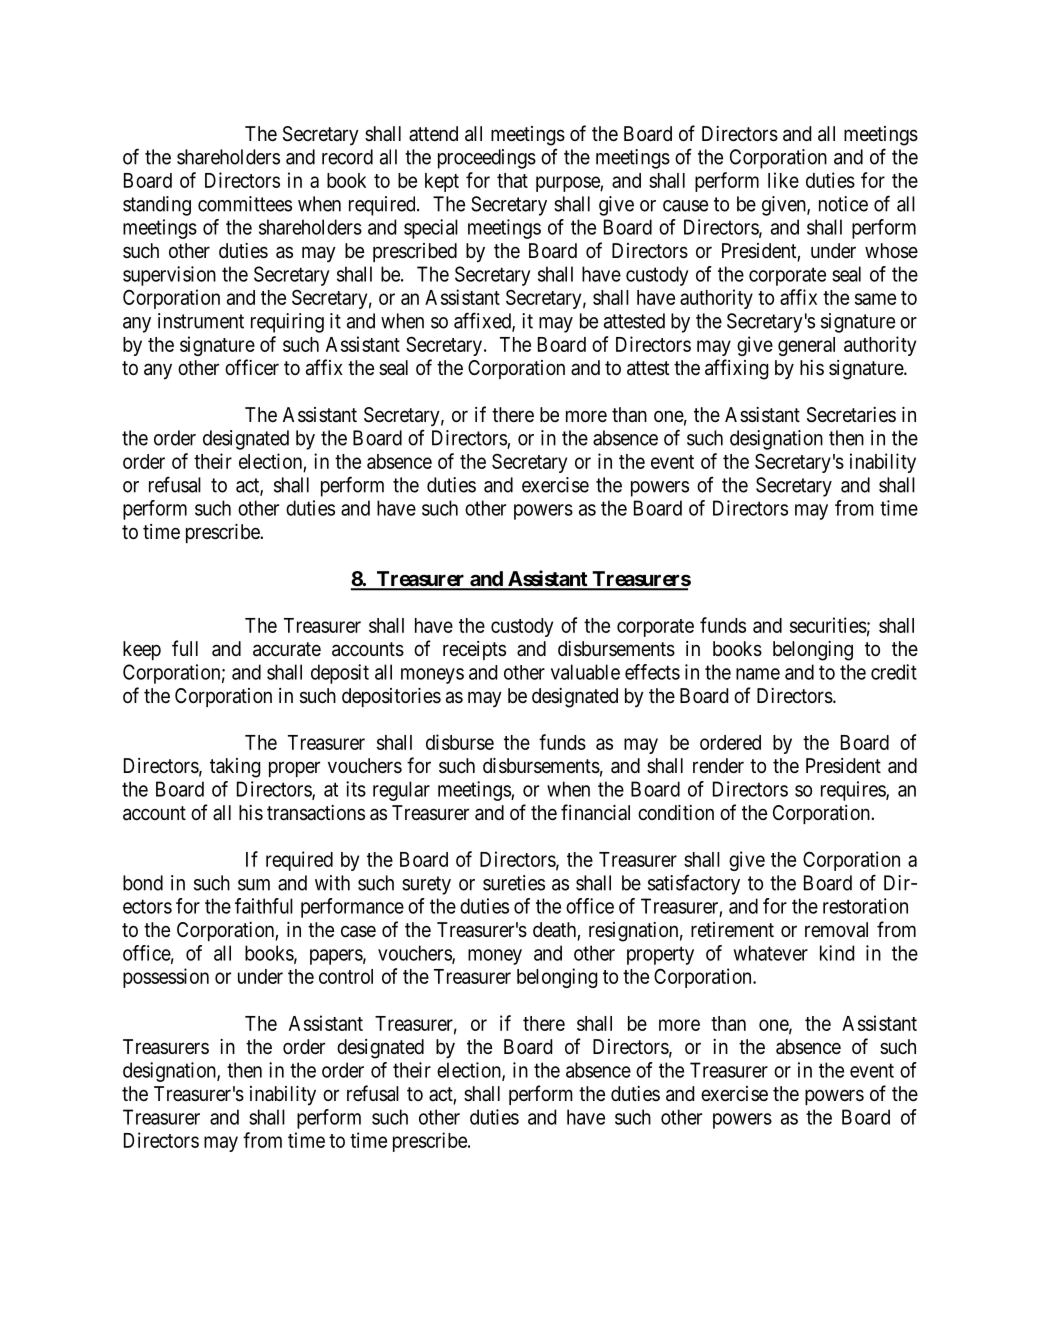 The image size is (1039, 1344). Describe the element at coordinates (166, 978) in the screenshot. I see `possession` at that location.
